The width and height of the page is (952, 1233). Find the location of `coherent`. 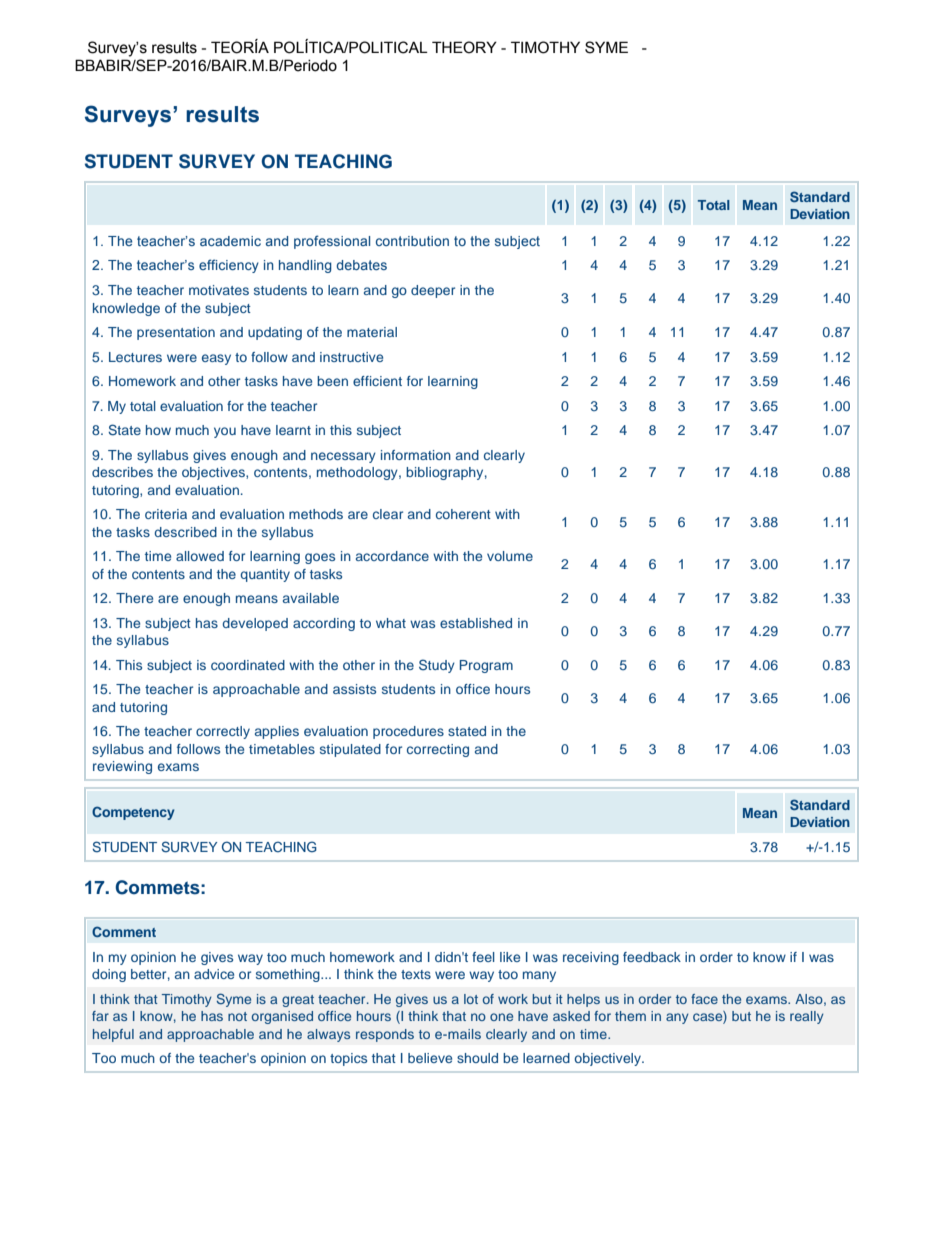

coherent is located at coordinates (463, 514).
